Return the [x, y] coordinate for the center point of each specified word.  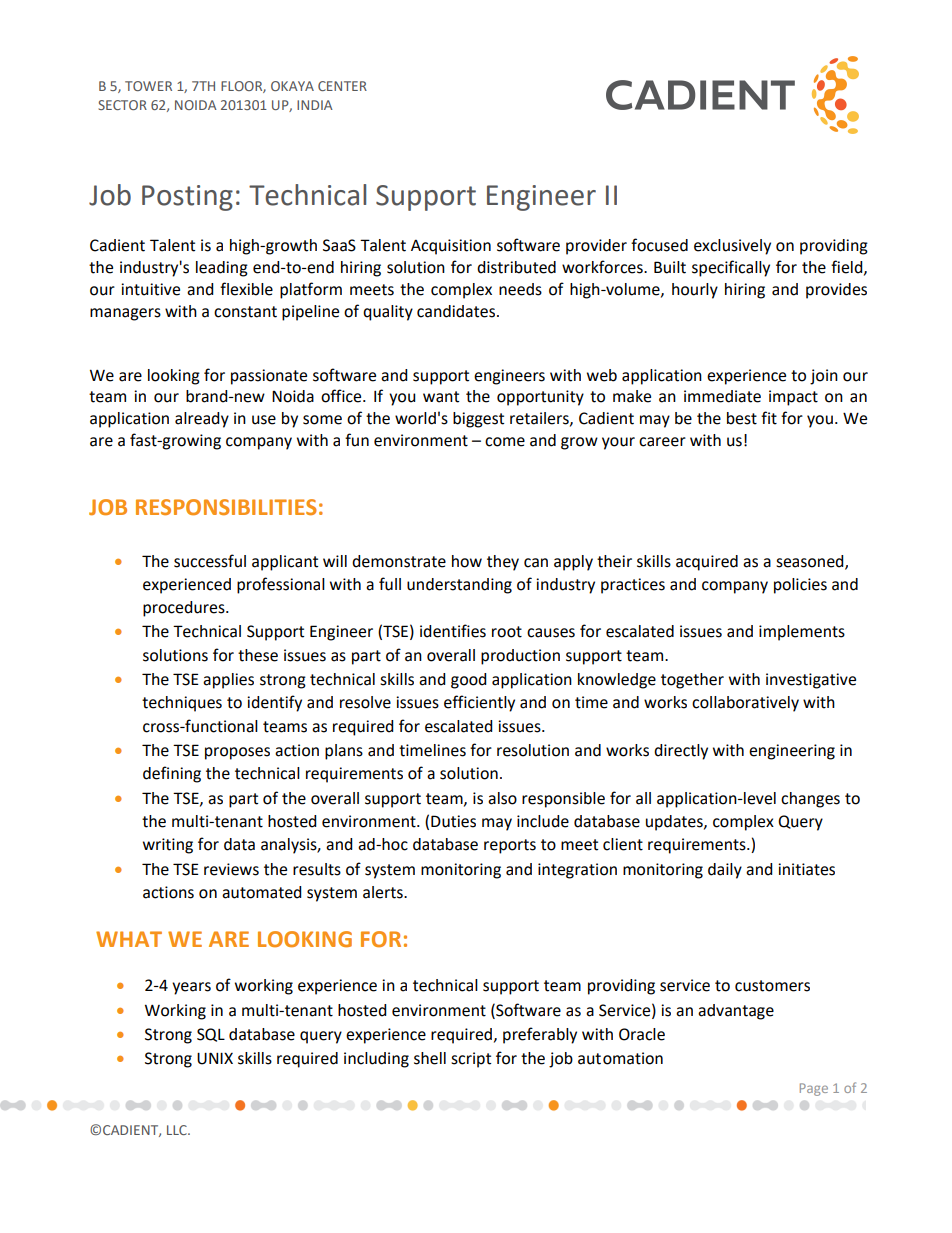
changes [810, 800]
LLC [178, 1130]
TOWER [148, 86]
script [471, 1060]
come [505, 442]
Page [814, 1089]
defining [172, 774]
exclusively [732, 247]
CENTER [342, 86]
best [742, 418]
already [202, 420]
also [502, 798]
